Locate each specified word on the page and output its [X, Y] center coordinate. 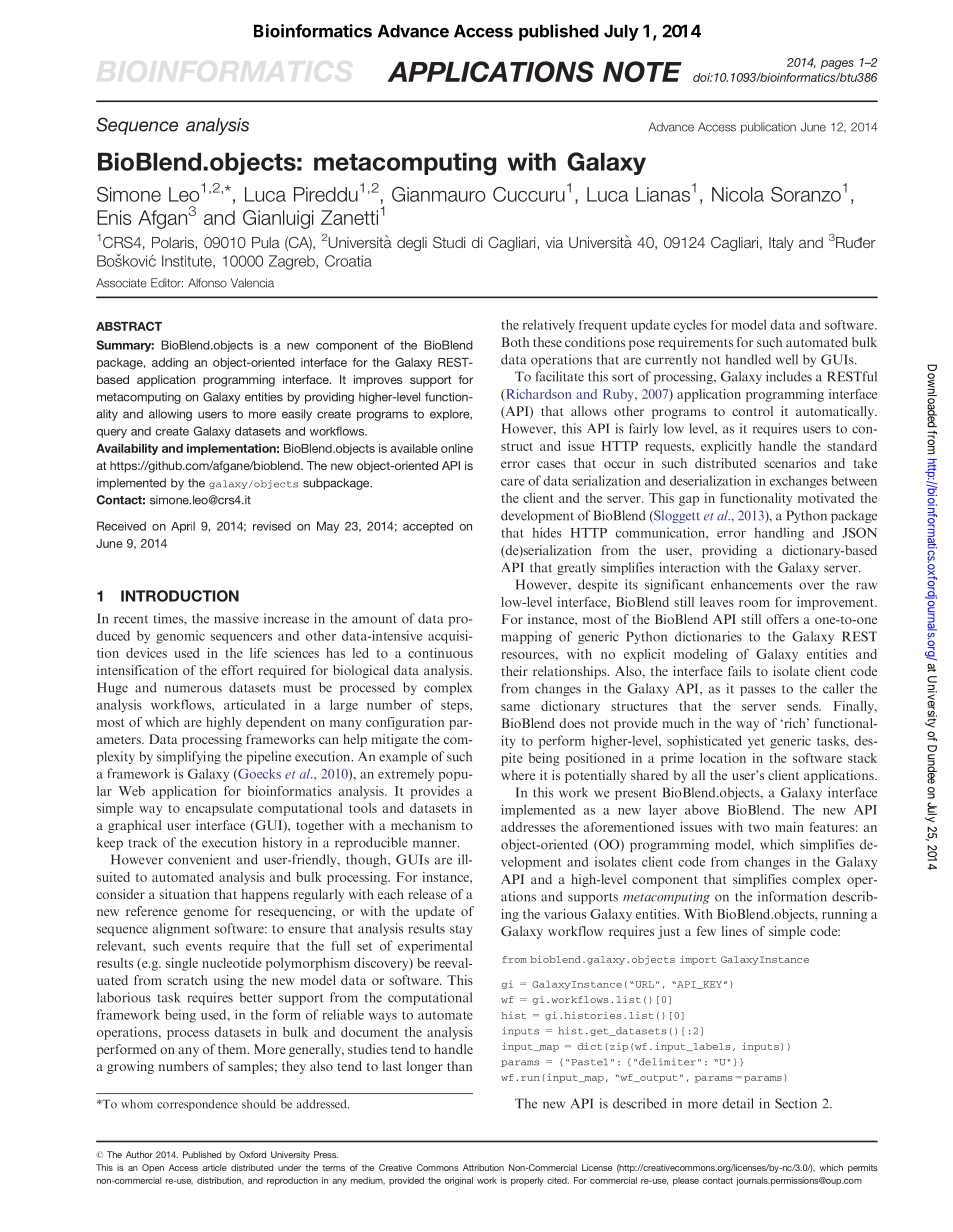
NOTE [642, 71]
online [457, 448]
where [518, 775]
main [789, 827]
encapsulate [219, 809]
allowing [170, 415]
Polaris [174, 242]
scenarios [790, 463]
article [215, 1167]
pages [837, 65]
